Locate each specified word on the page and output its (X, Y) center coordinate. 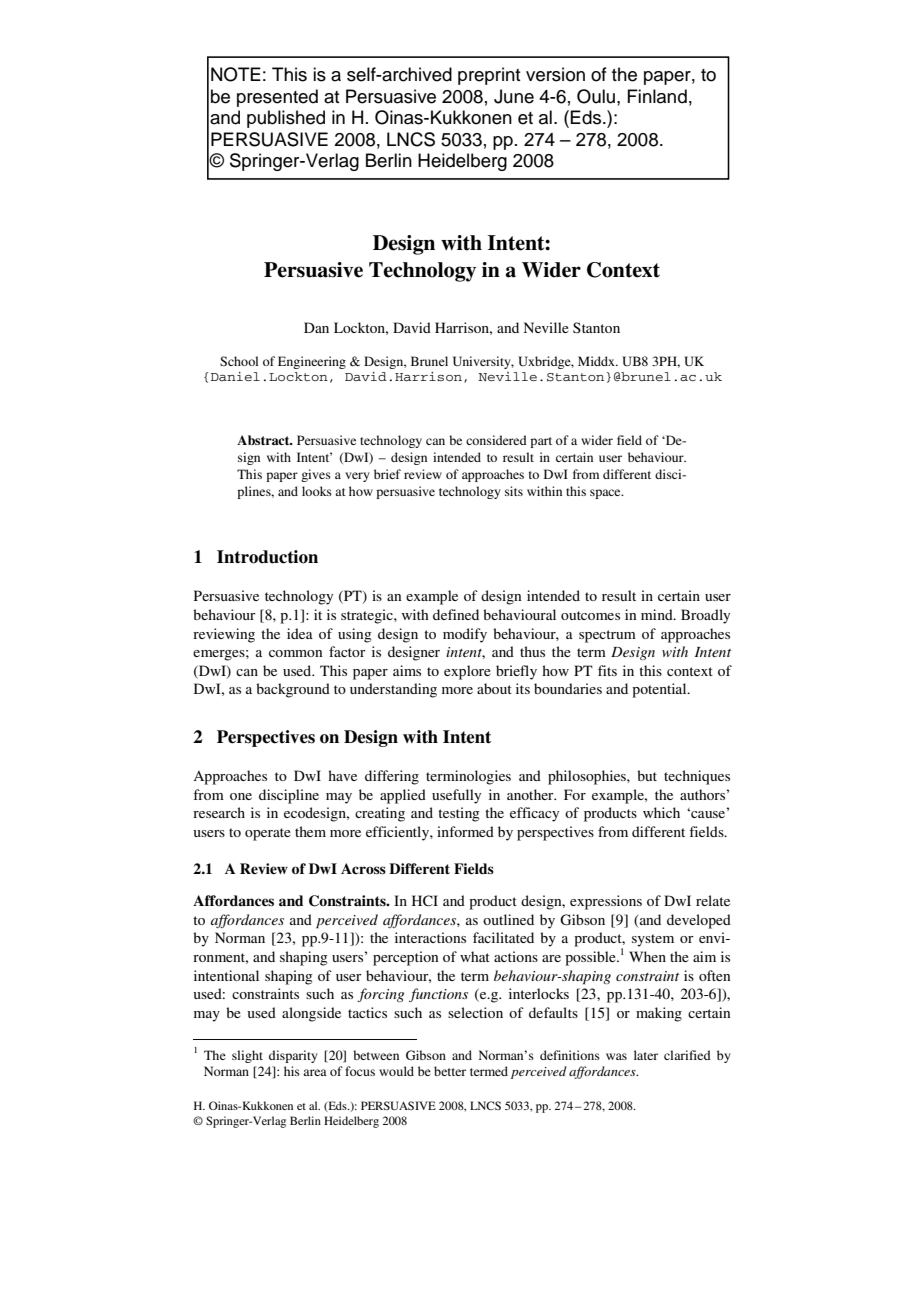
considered (496, 440)
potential (660, 690)
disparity (293, 1056)
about (494, 688)
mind (658, 614)
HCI (425, 901)
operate (268, 834)
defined (456, 614)
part (541, 442)
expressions (606, 902)
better (450, 1071)
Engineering (312, 362)
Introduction (267, 557)
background (293, 690)
